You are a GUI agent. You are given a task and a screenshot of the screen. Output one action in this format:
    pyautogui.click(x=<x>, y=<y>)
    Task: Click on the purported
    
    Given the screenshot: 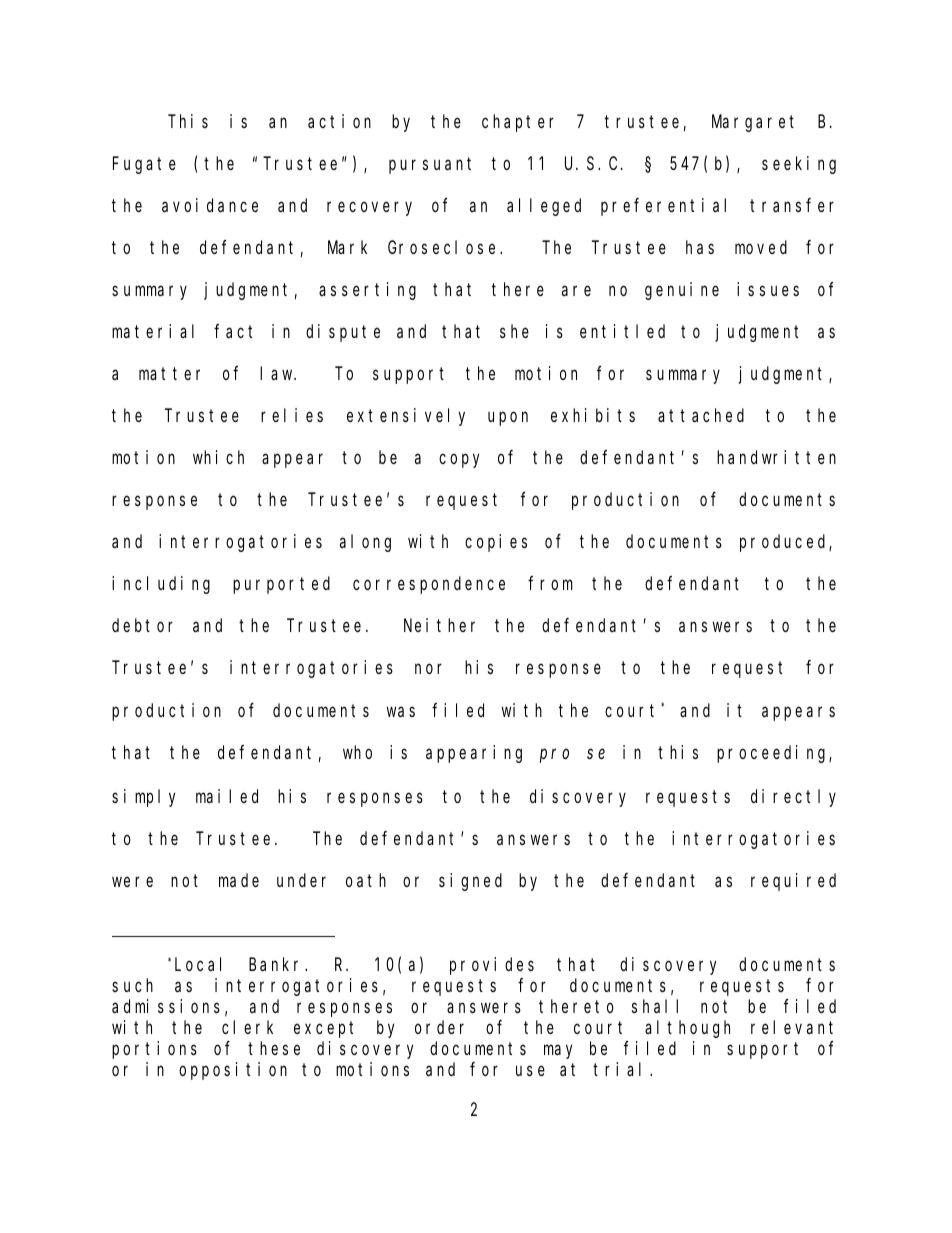 What is the action you would take?
    pyautogui.click(x=281, y=585)
